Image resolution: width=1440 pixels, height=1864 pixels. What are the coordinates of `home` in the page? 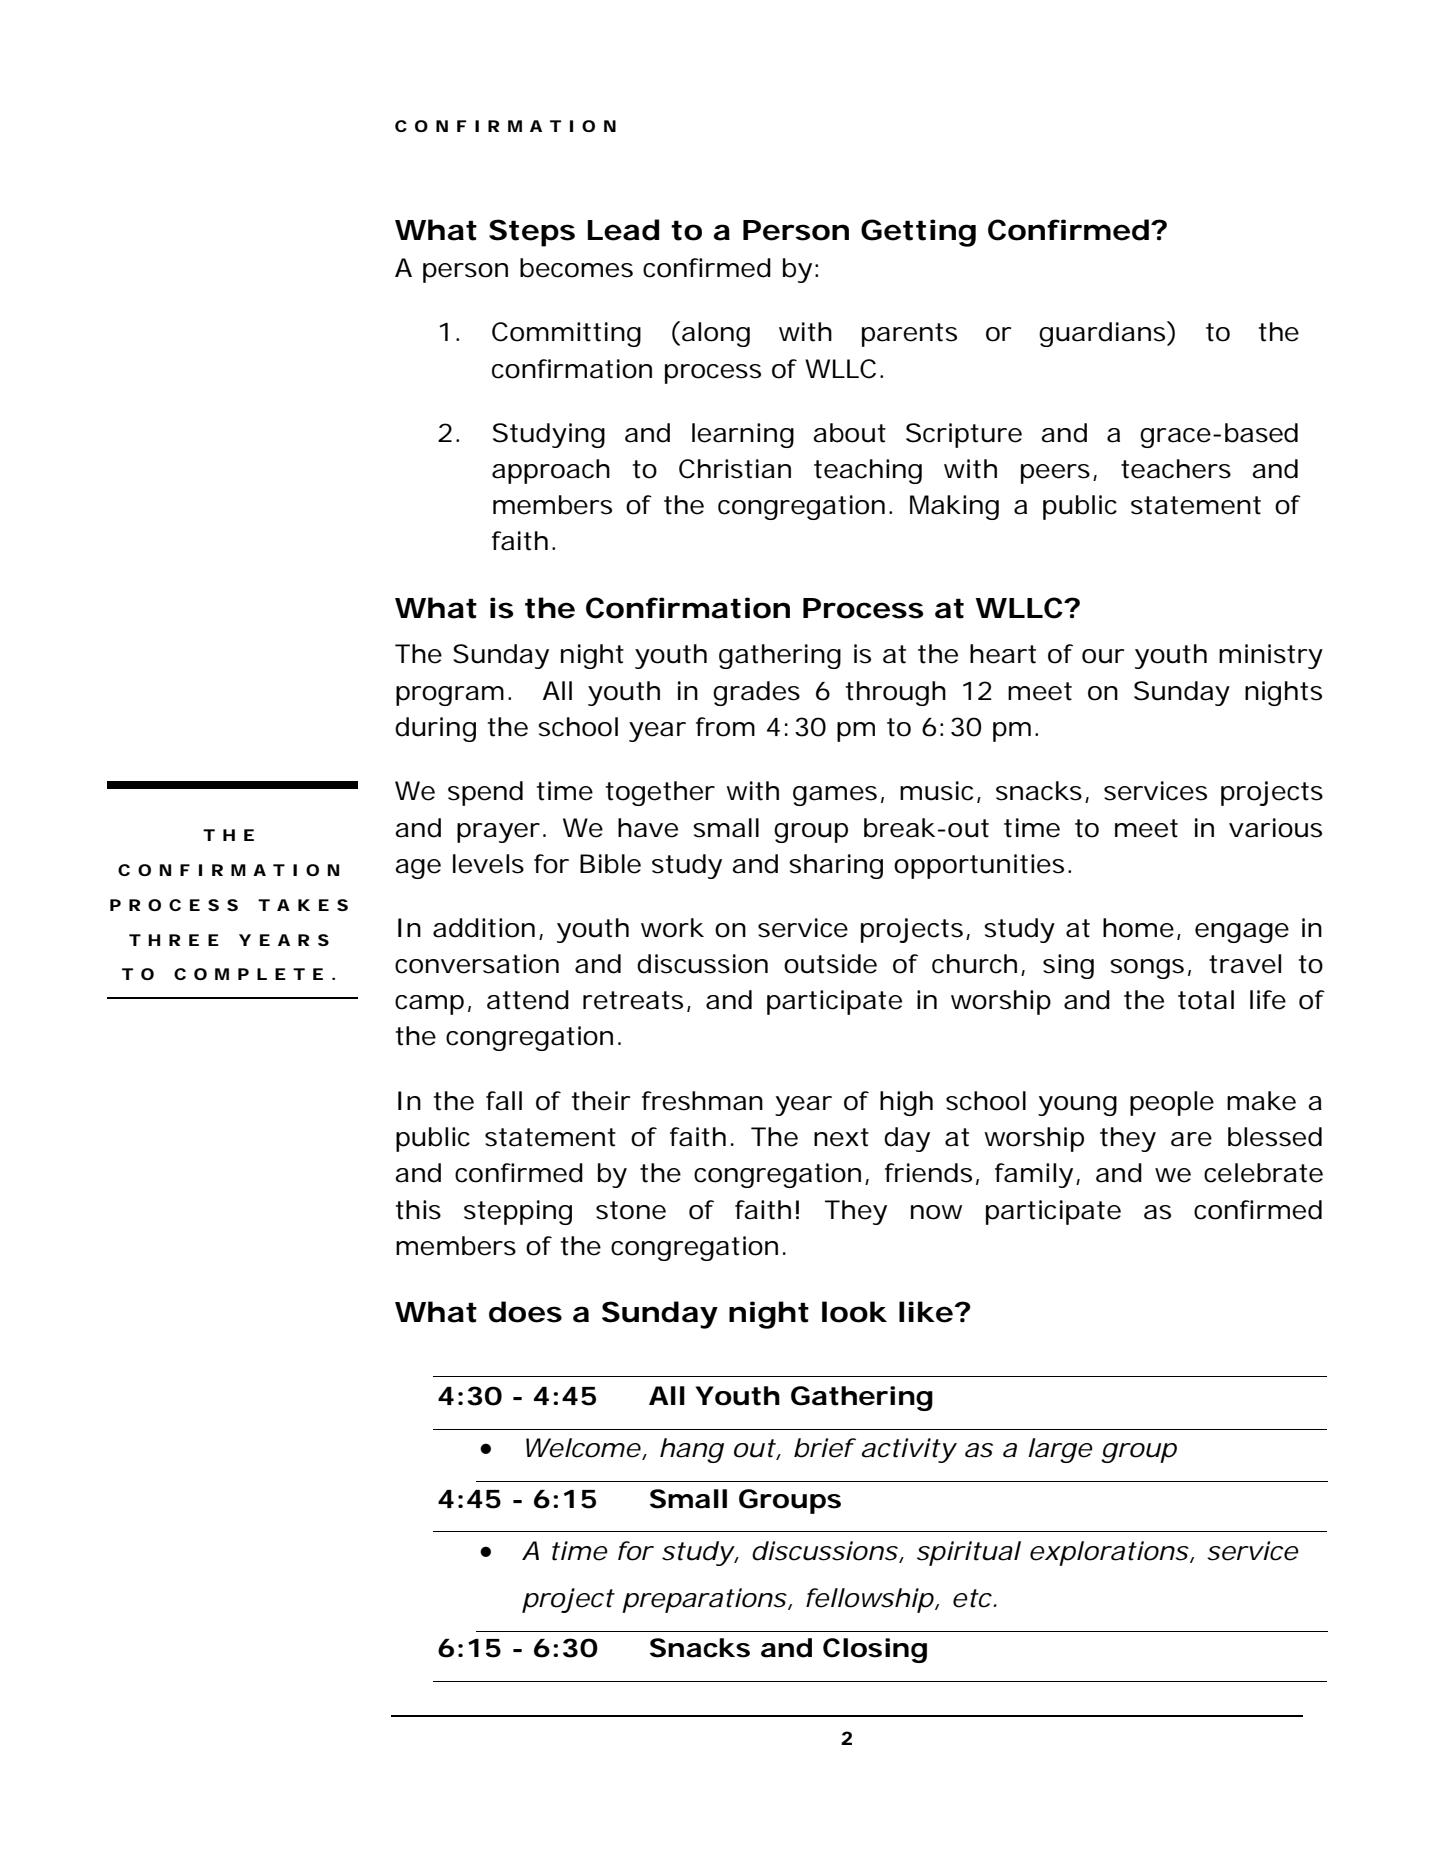 It's located at (1138, 928).
